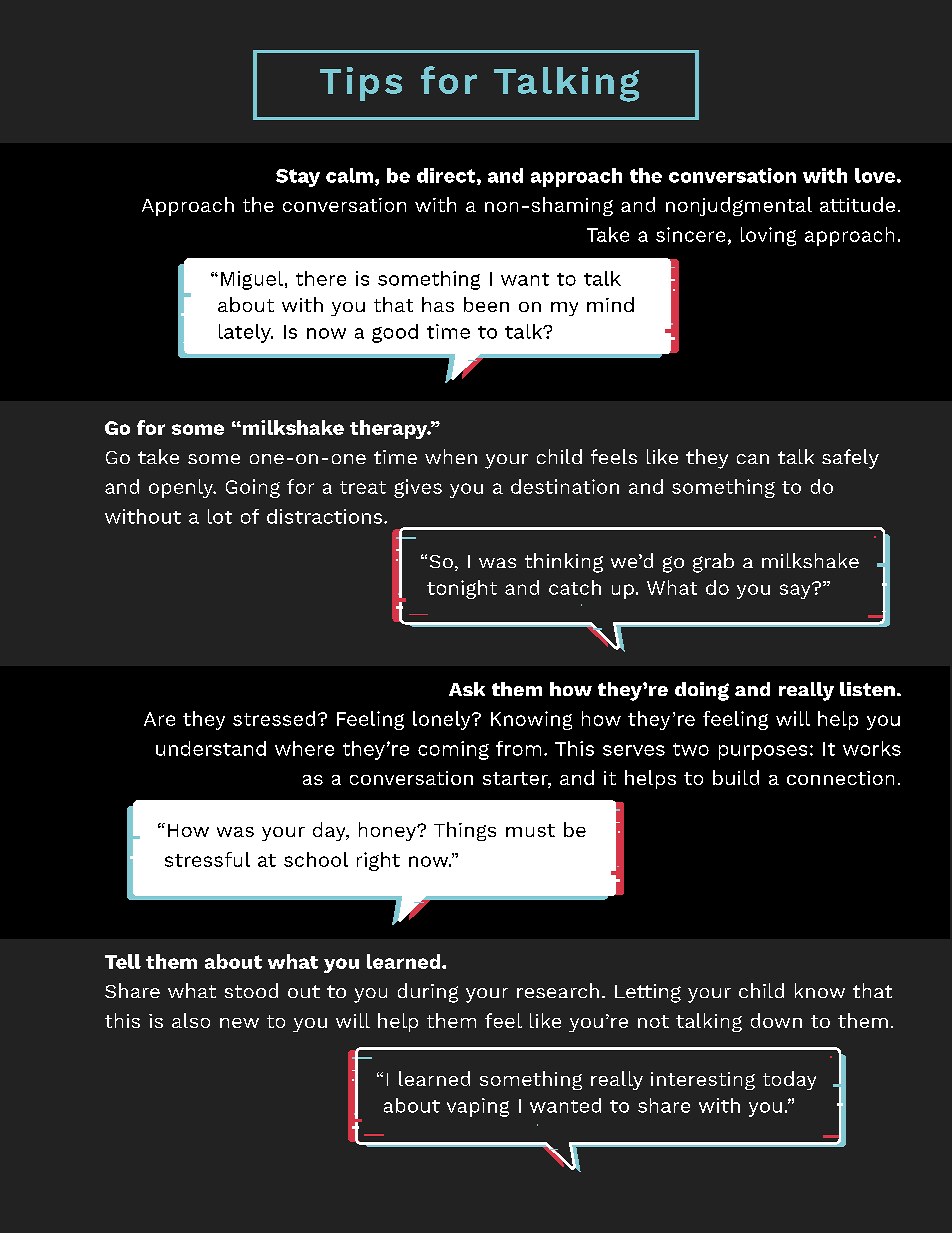 This image has width=952, height=1233. What do you see at coordinates (736, 777) in the image?
I see `build` at bounding box center [736, 777].
